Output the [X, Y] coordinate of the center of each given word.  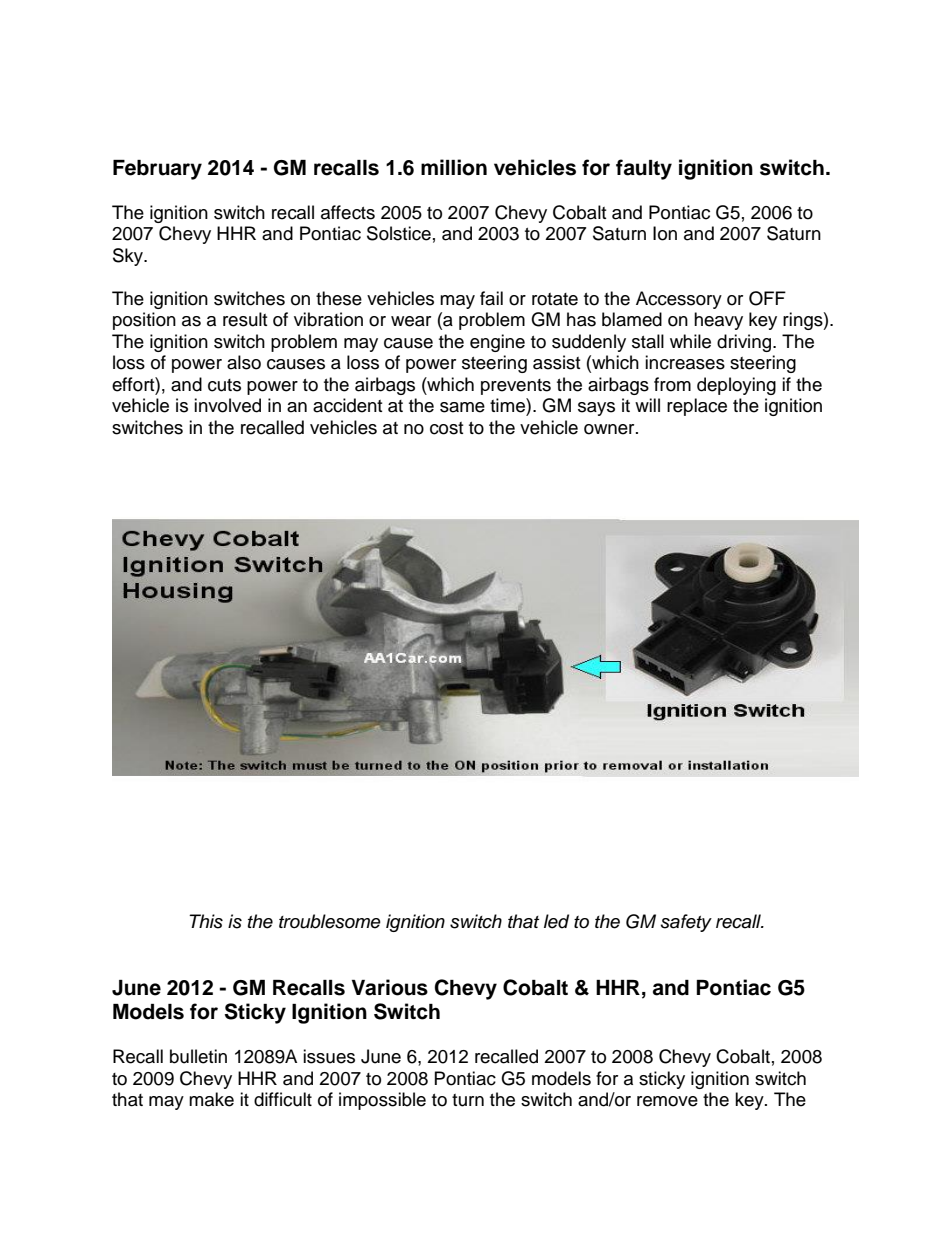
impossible [382, 1101]
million [454, 167]
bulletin [198, 1056]
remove [667, 1101]
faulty [644, 169]
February [157, 170]
